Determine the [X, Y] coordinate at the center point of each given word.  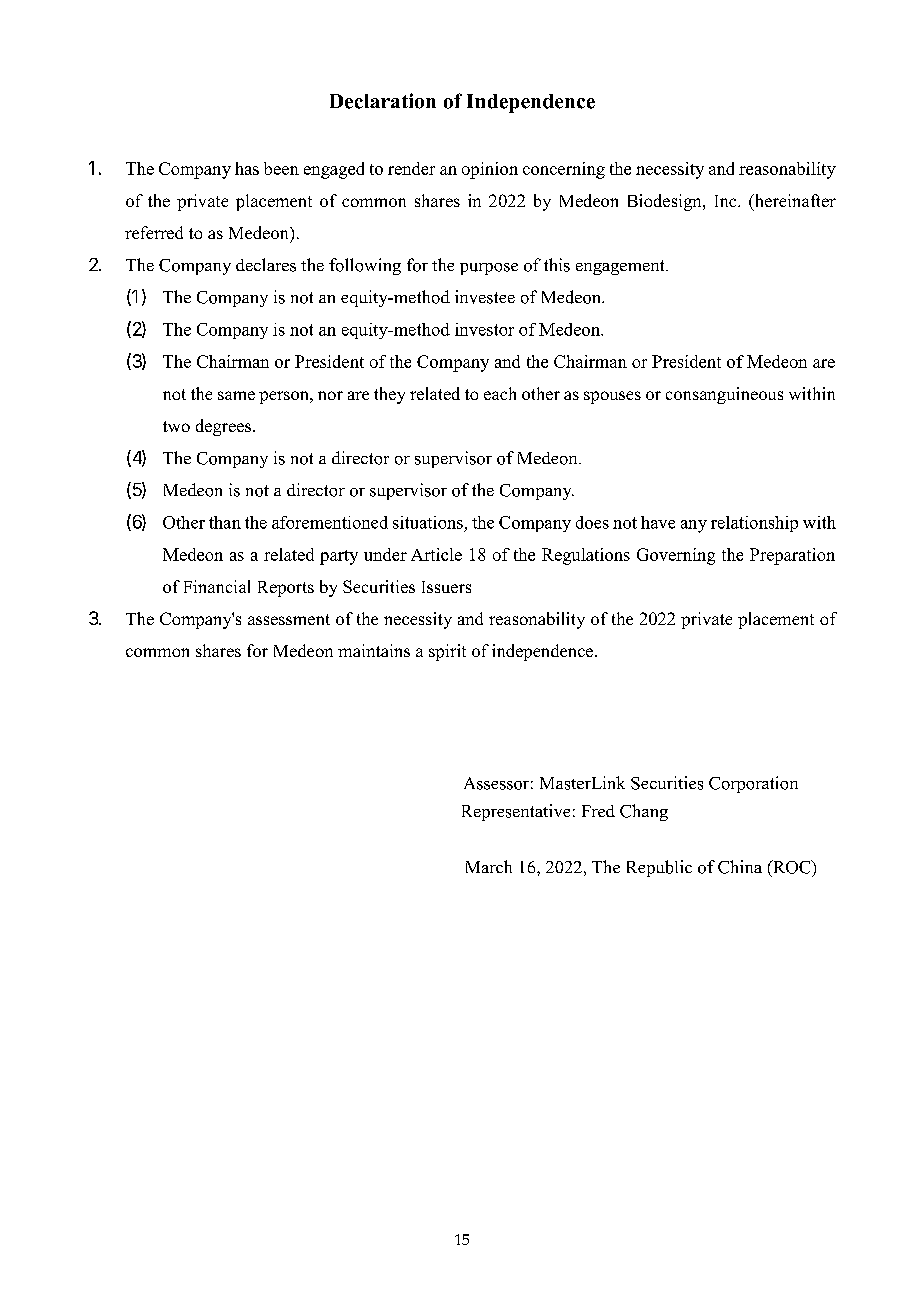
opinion [490, 170]
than [225, 522]
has [247, 168]
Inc [727, 201]
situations [428, 522]
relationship [754, 524]
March [489, 866]
